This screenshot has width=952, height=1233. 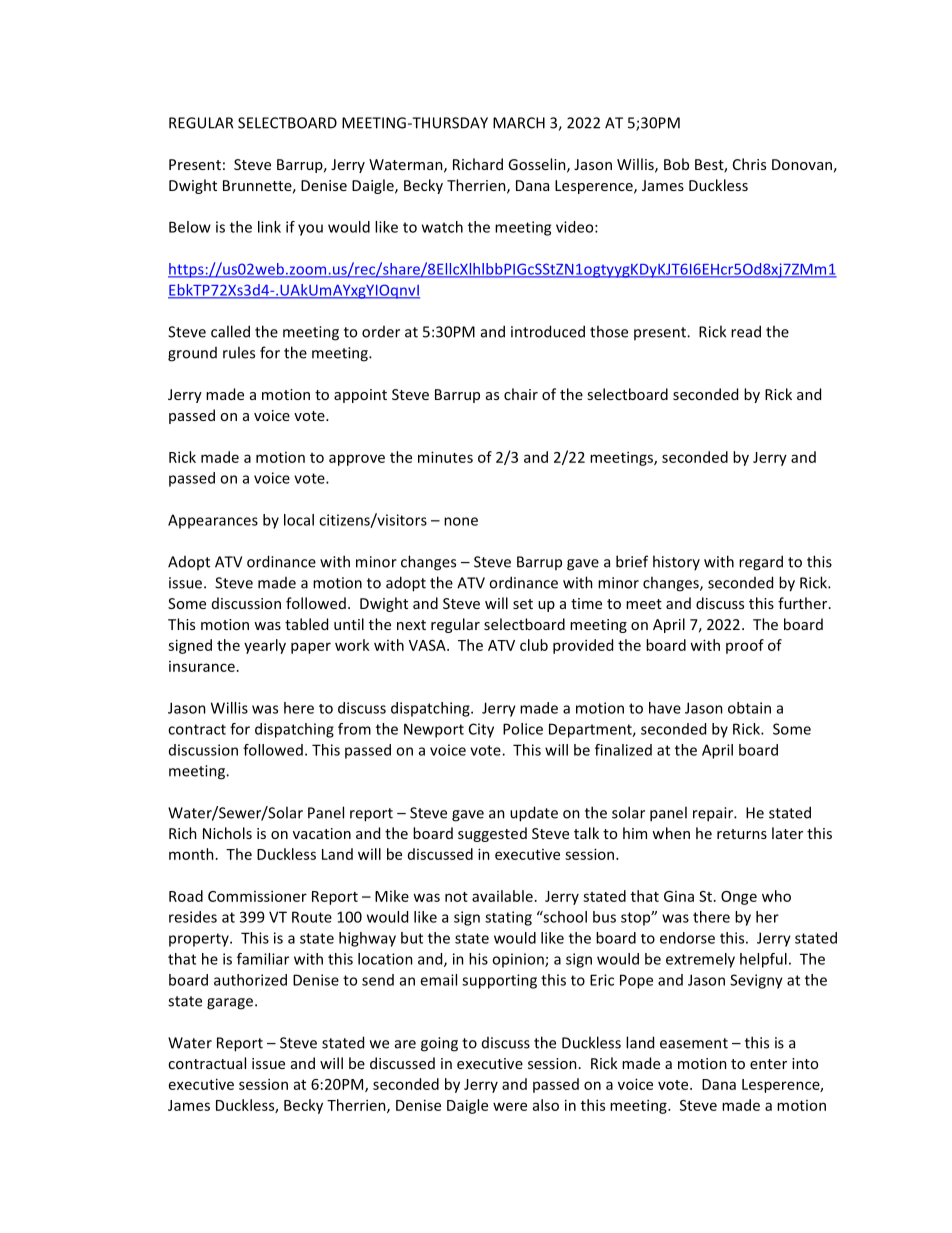 What do you see at coordinates (519, 123) in the screenshot?
I see `MARCH` at bounding box center [519, 123].
